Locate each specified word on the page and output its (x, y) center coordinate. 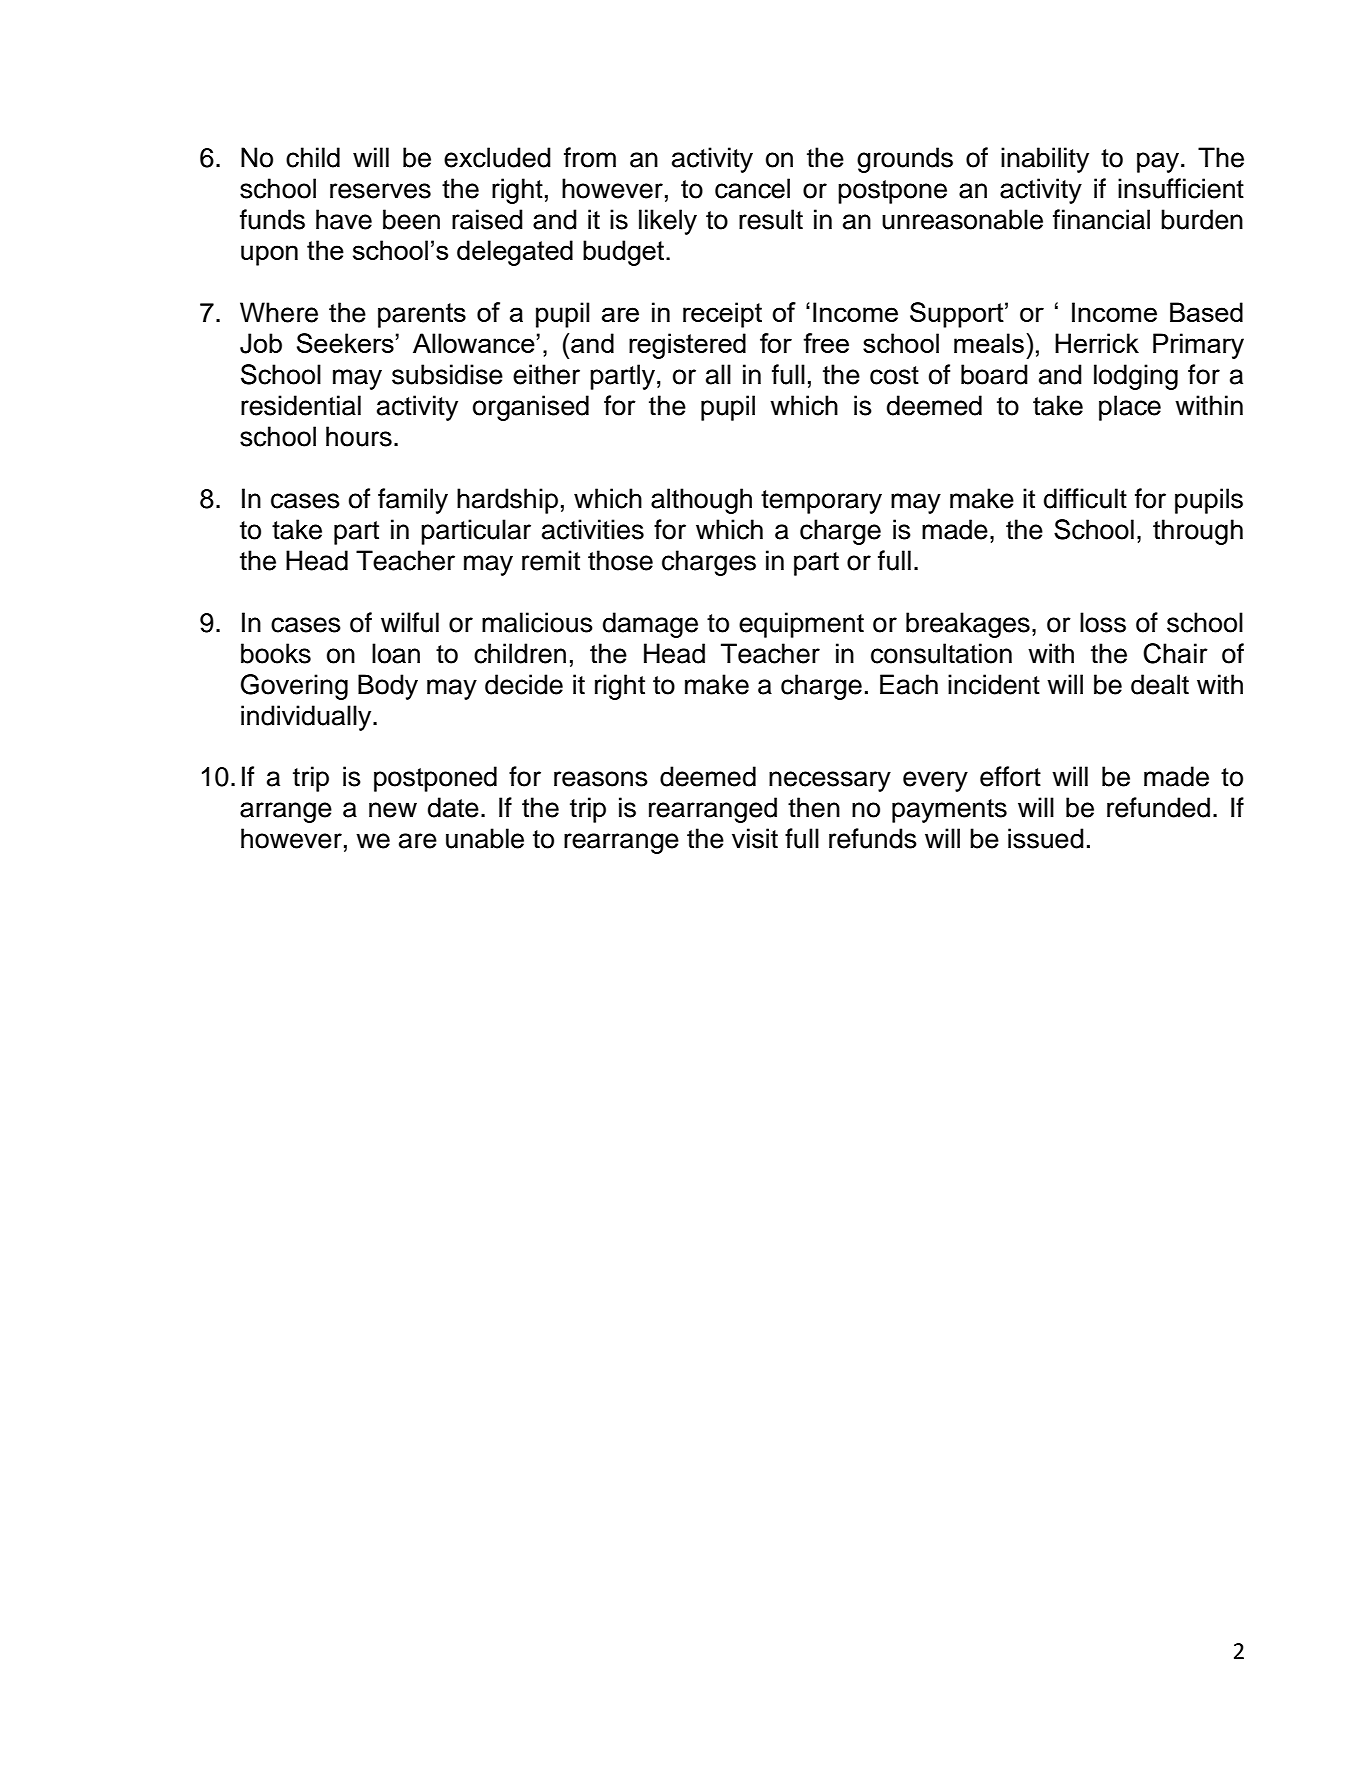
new (393, 810)
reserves (380, 191)
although (701, 501)
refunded (1158, 807)
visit (755, 838)
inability (1045, 160)
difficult (1085, 498)
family (413, 501)
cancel (752, 188)
